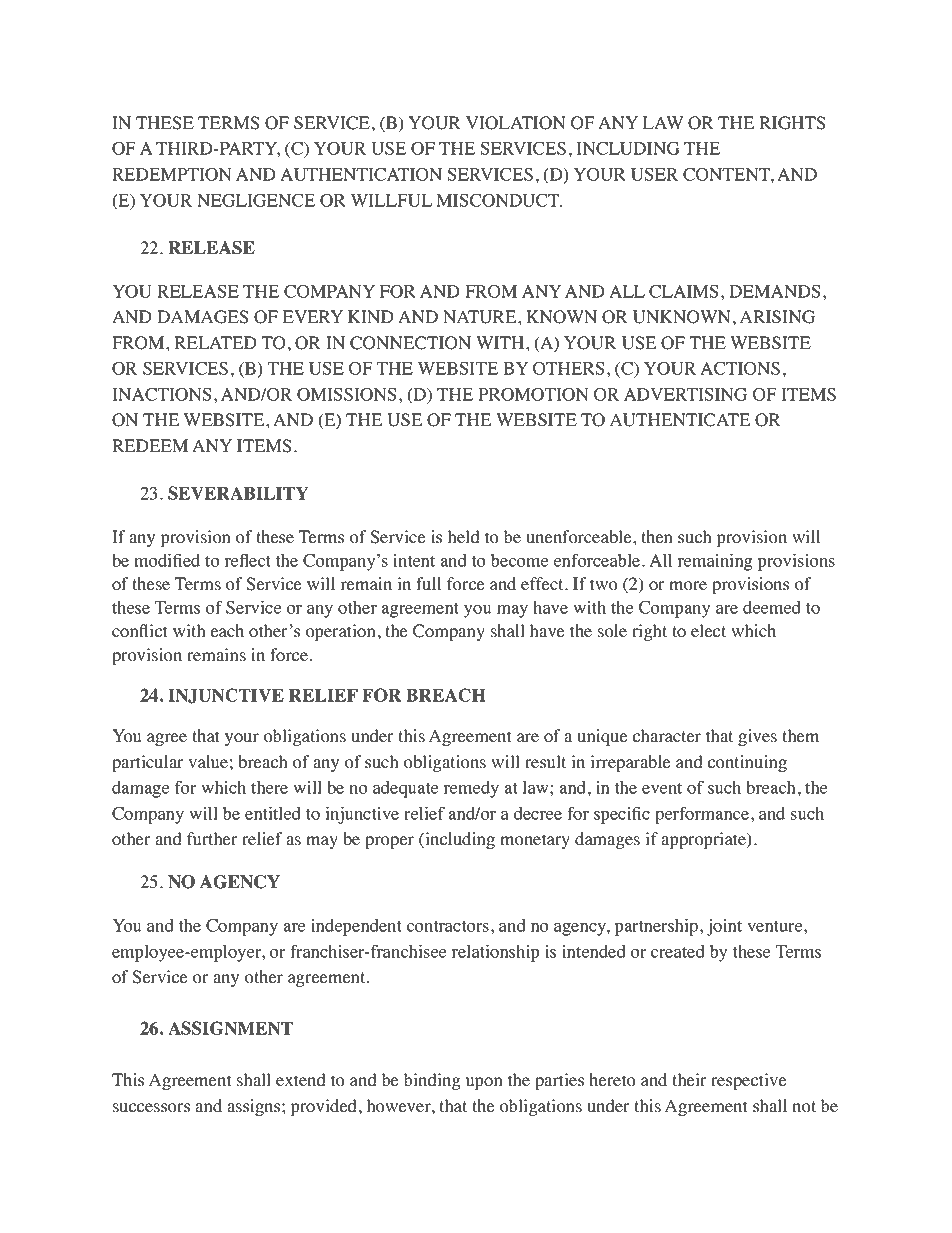 The image size is (952, 1233). Describe the element at coordinates (545, 762) in the page. I see `result` at that location.
